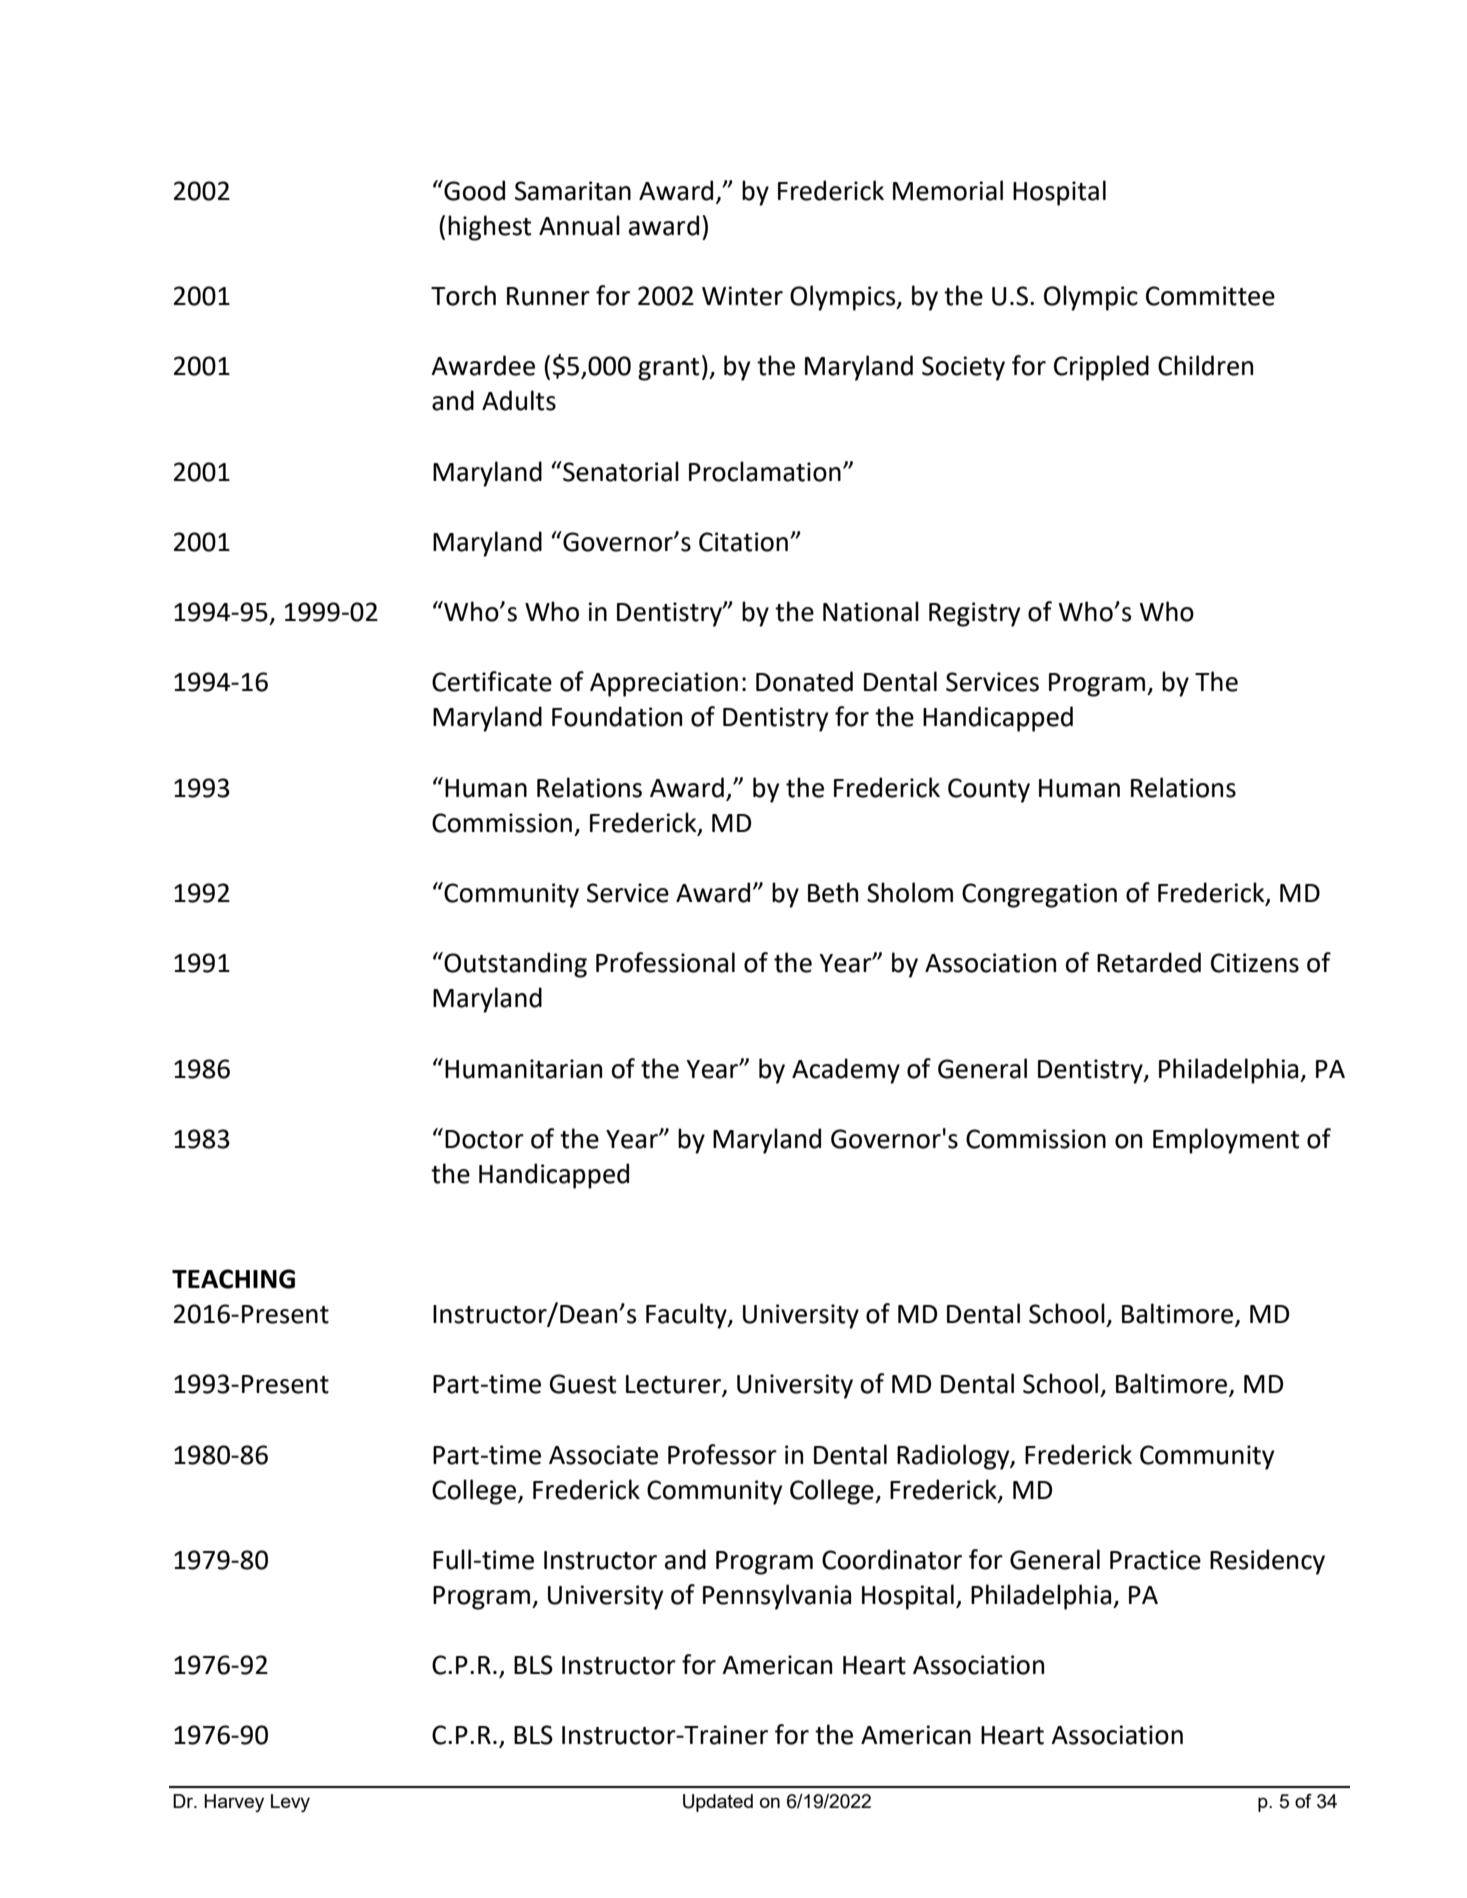 Image resolution: width=1467 pixels, height=1898 pixels. Describe the element at coordinates (463, 295) in the document. I see `Torch` at that location.
